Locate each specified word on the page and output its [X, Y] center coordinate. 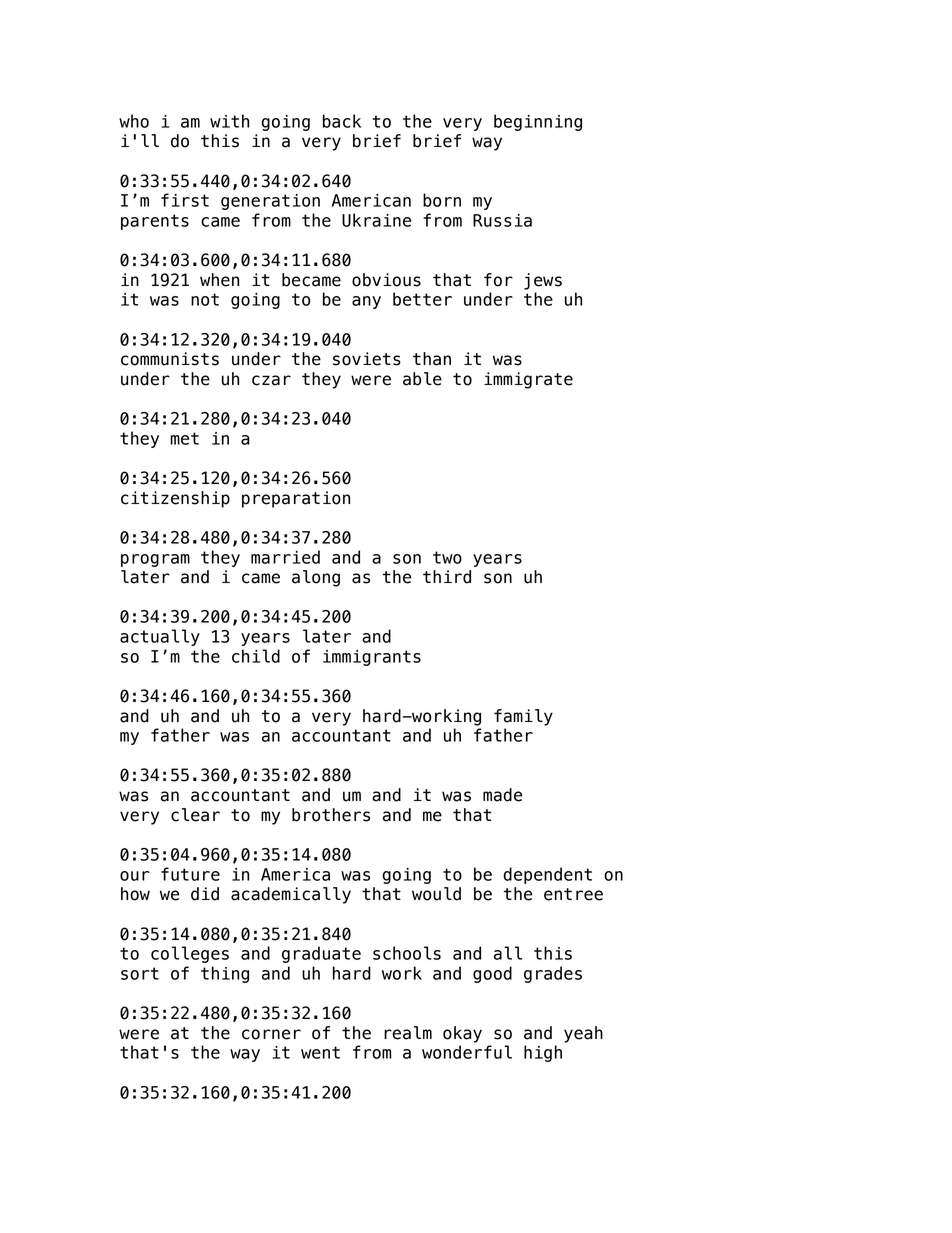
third [447, 577]
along [316, 578]
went [320, 1052]
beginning [538, 122]
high [543, 1053]
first [185, 200]
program [155, 560]
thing [225, 974]
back [342, 121]
